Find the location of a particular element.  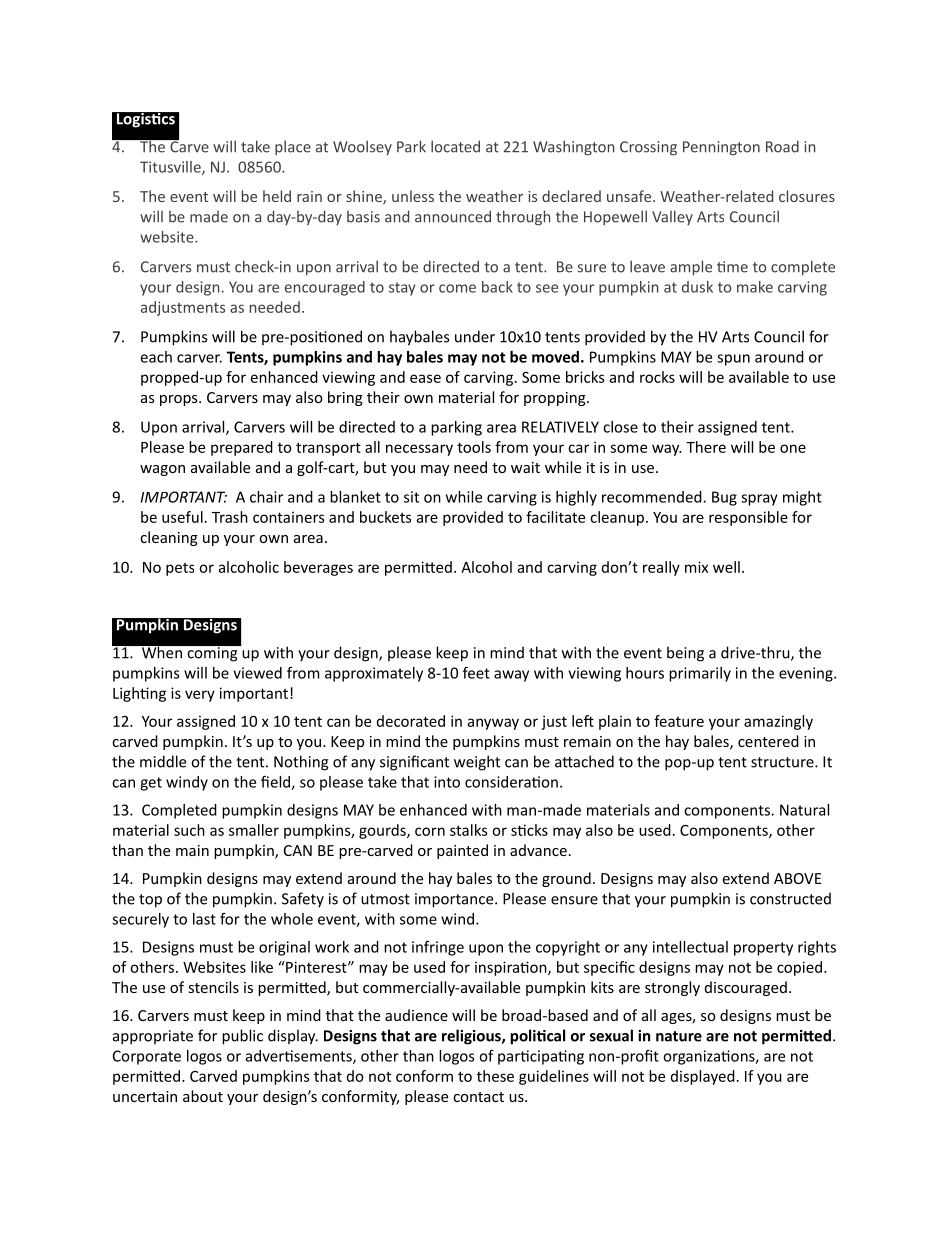

feet is located at coordinates (476, 673).
